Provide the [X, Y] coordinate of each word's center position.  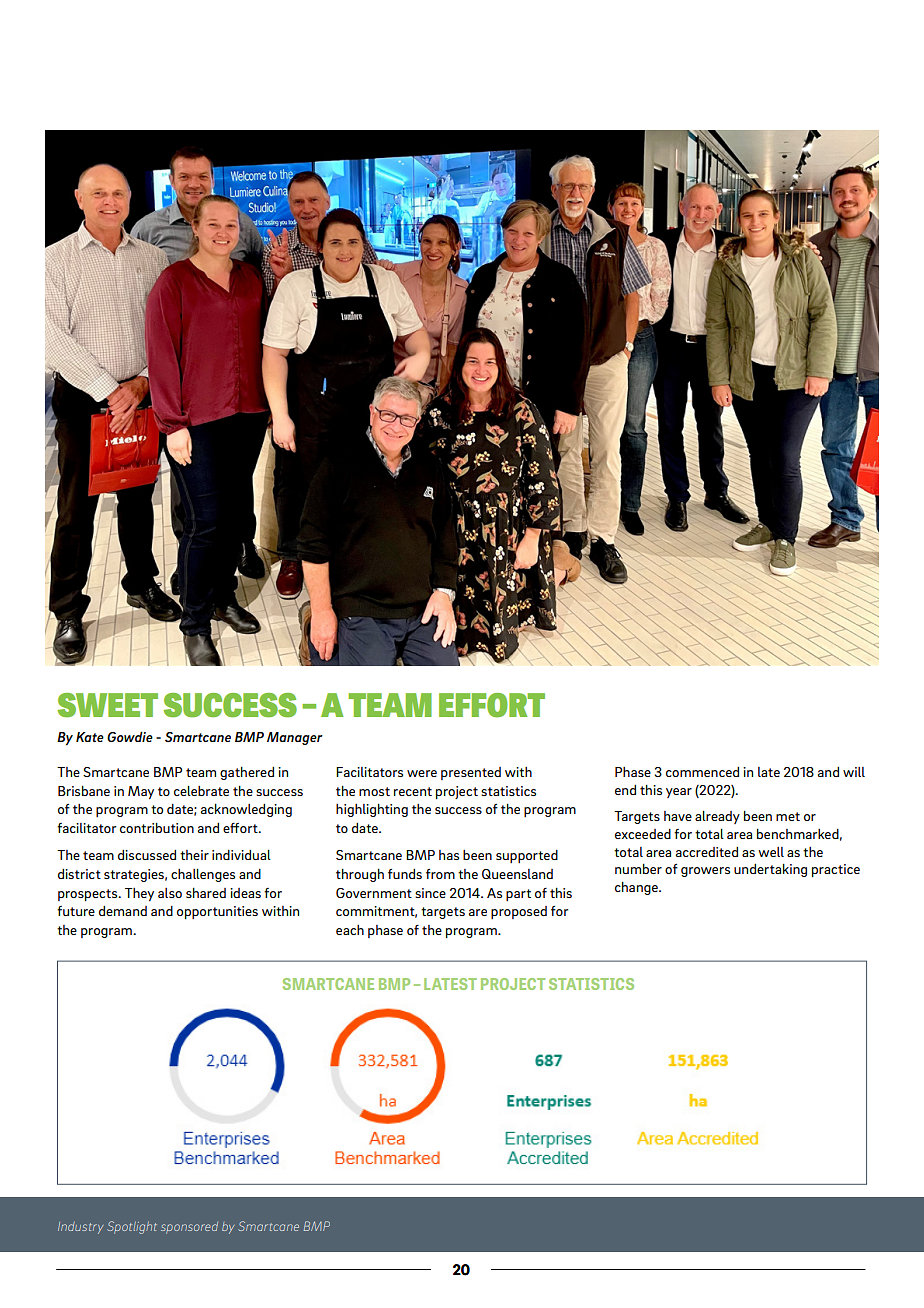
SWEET [108, 705]
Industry [80, 1228]
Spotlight [132, 1227]
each [350, 930]
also [170, 893]
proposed [519, 912]
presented [471, 773]
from [440, 874]
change [637, 888]
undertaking [770, 870]
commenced [702, 772]
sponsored [189, 1228]
